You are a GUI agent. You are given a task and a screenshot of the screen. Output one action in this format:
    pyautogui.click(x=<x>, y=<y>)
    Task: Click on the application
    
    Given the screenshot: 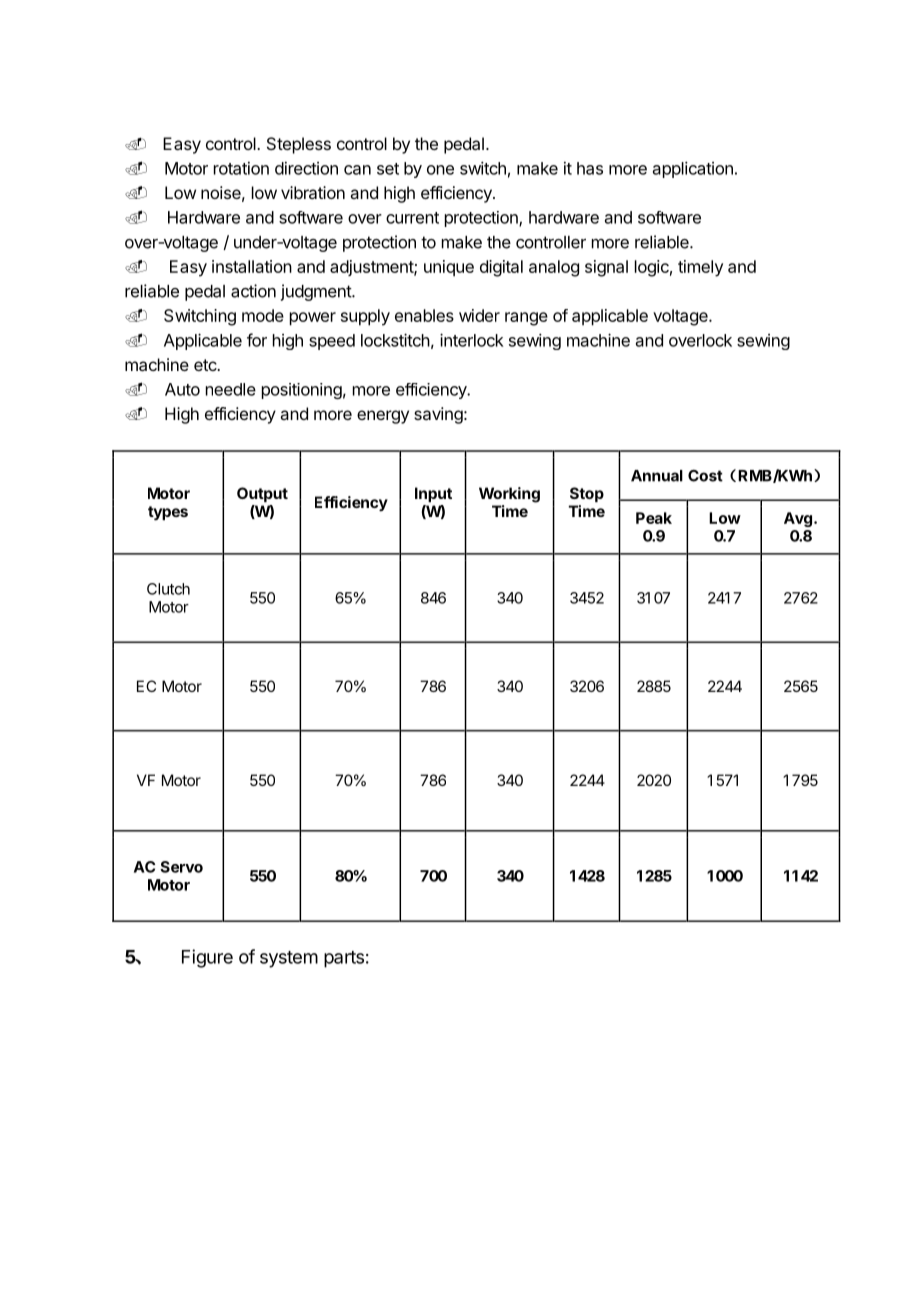 What is the action you would take?
    pyautogui.click(x=693, y=169)
